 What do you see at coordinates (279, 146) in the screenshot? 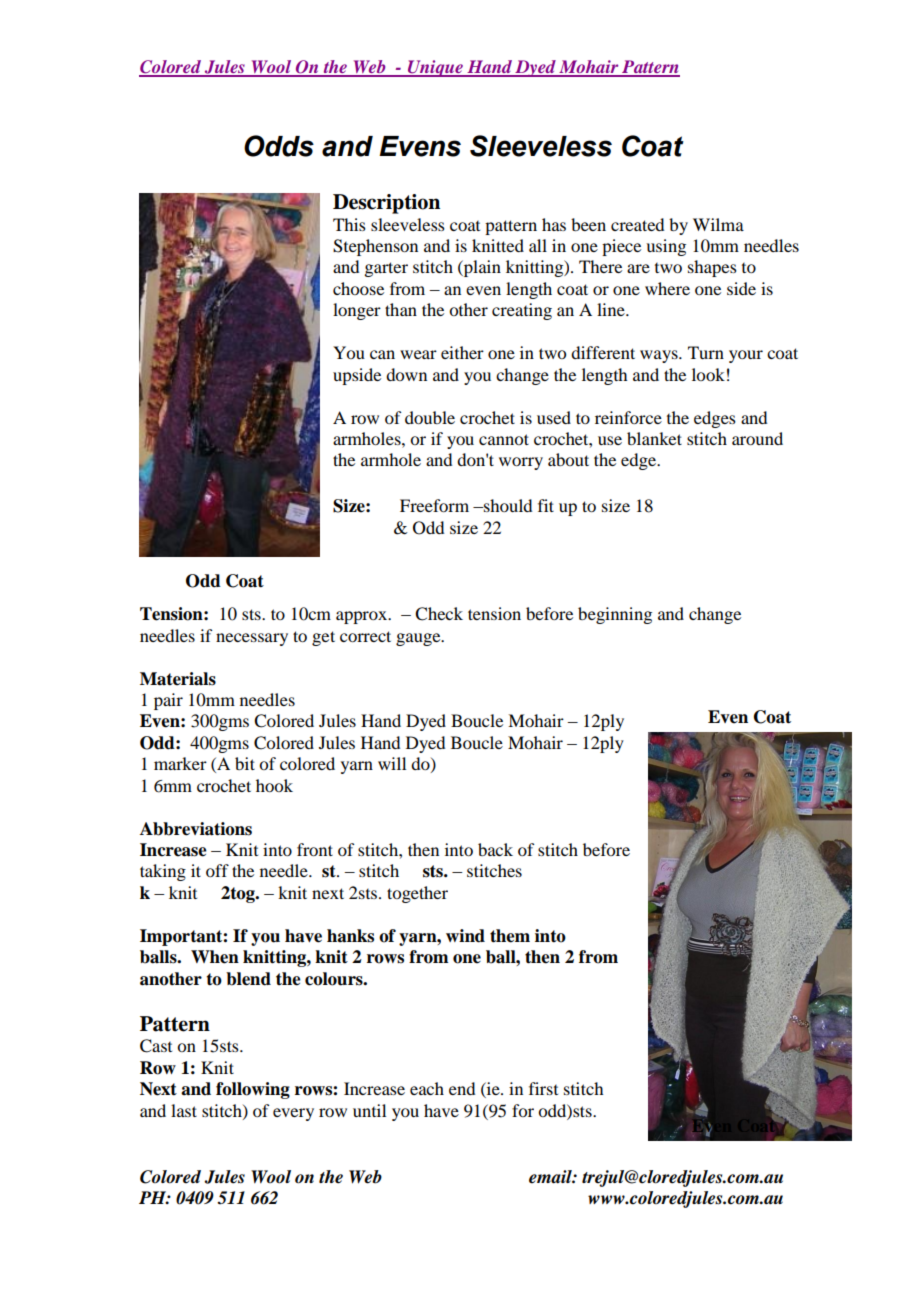
I see `Odds` at bounding box center [279, 146].
